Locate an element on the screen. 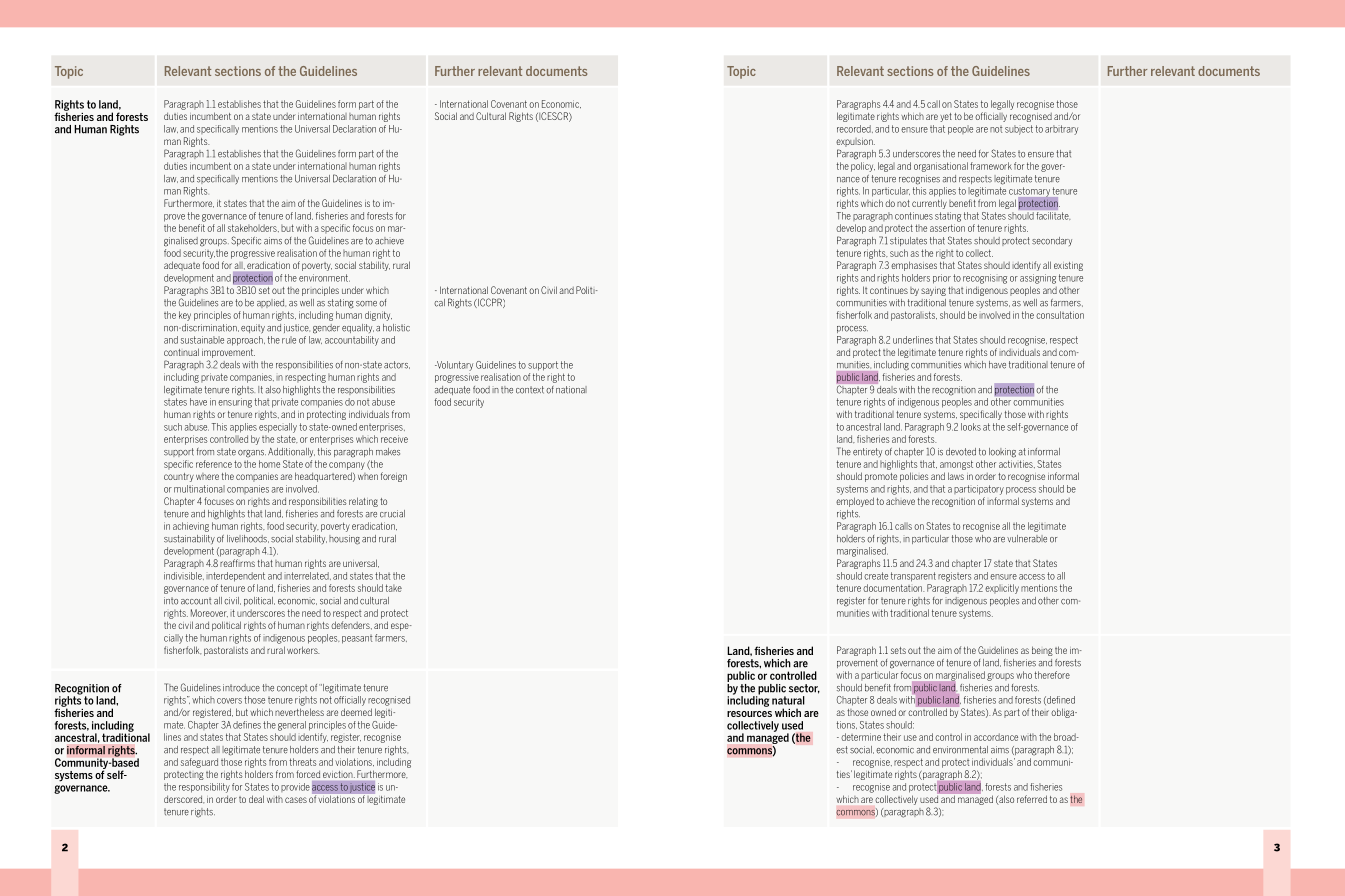 The image size is (1345, 896). applied is located at coordinates (271, 303).
